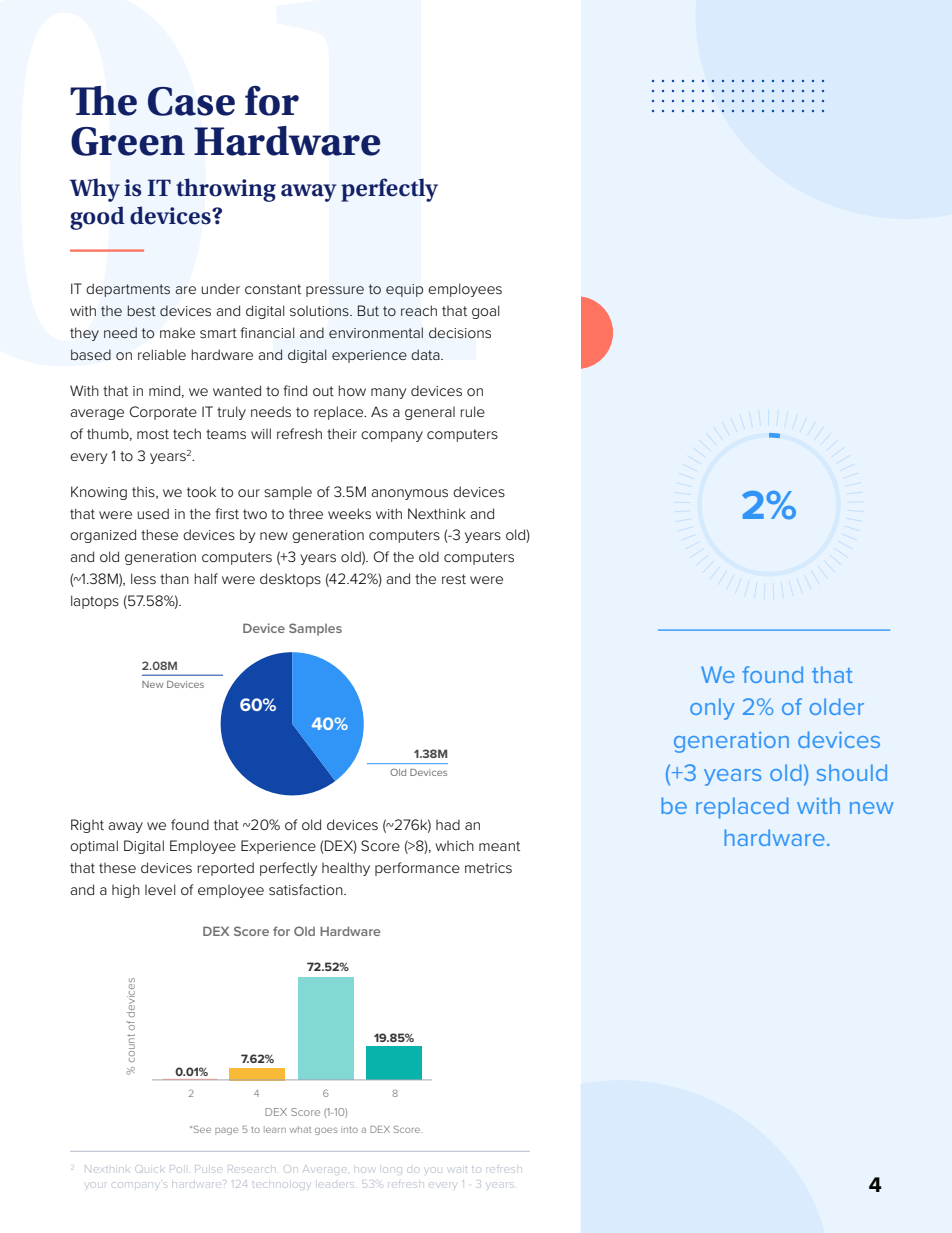 The image size is (952, 1233). I want to click on rule, so click(473, 411).
